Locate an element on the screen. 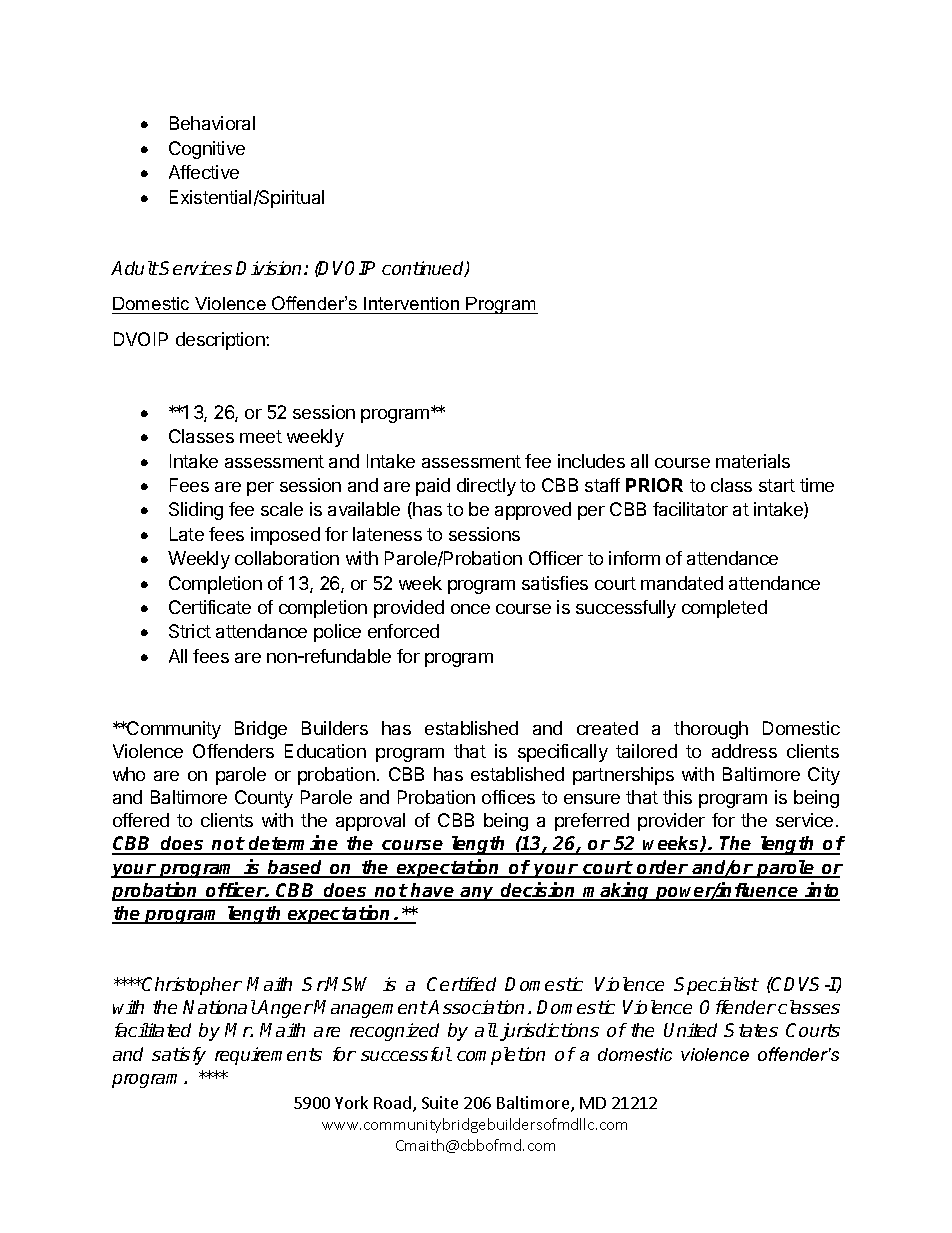 The image size is (952, 1233). materials is located at coordinates (753, 461).
